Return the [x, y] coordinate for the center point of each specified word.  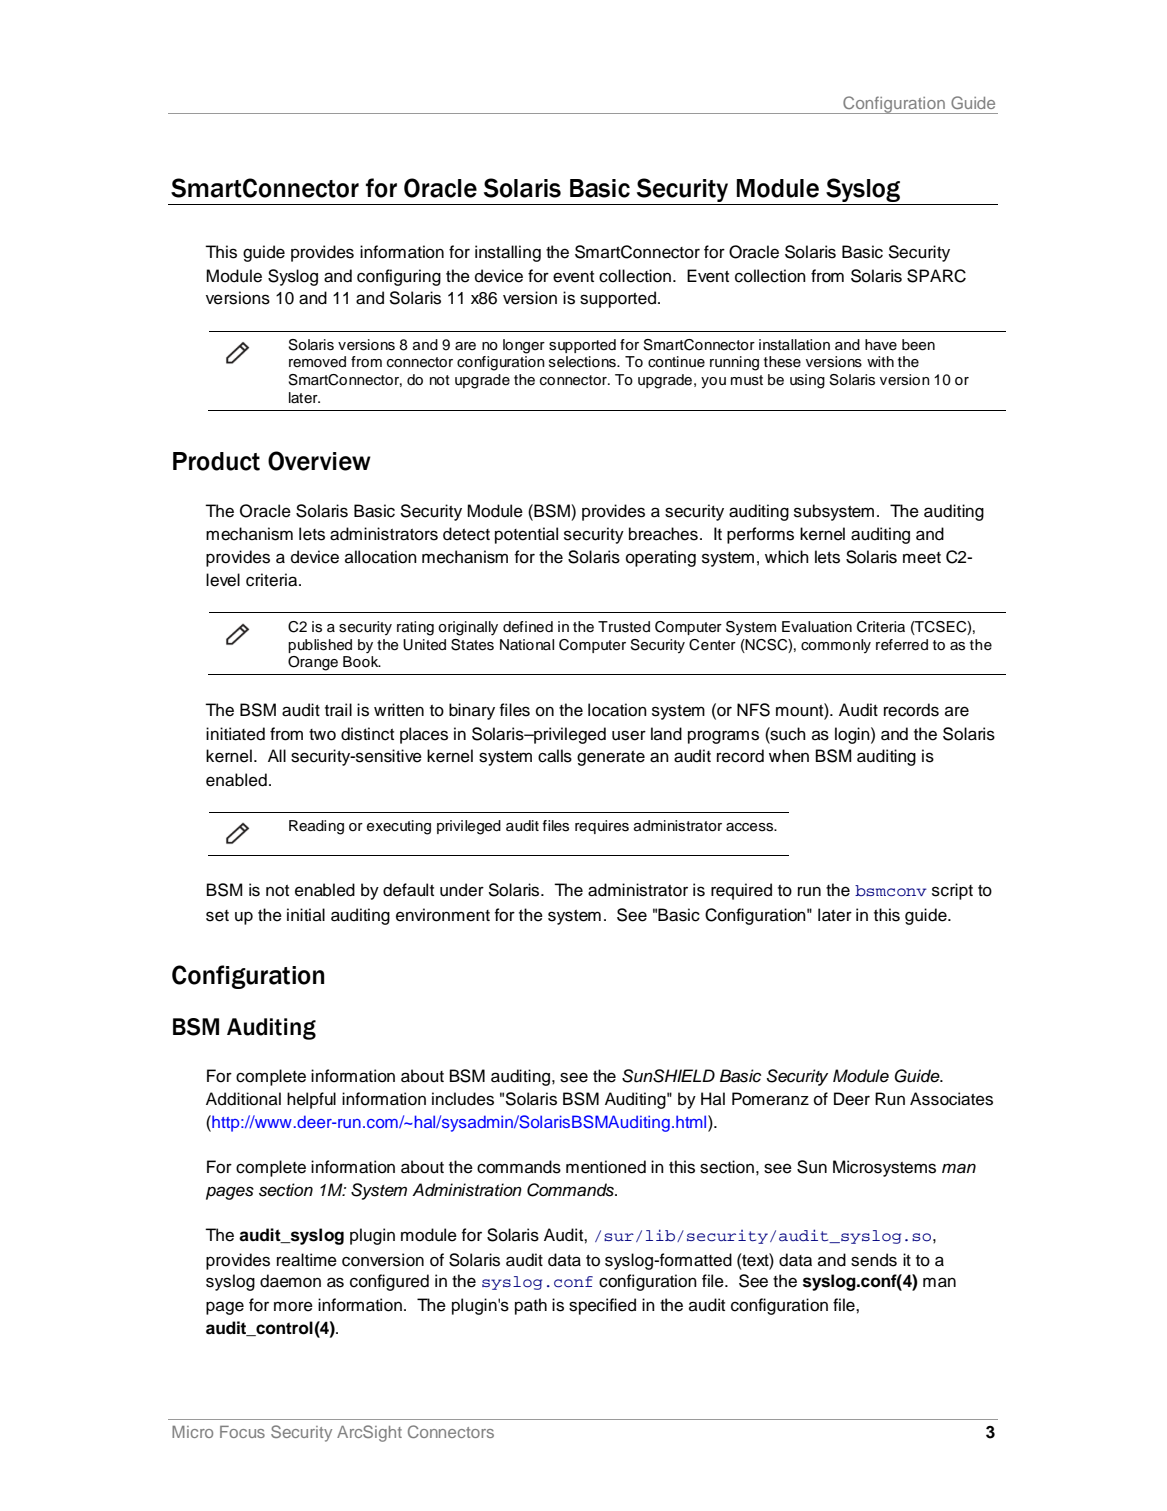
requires [602, 827]
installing [508, 253]
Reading [316, 827]
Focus [242, 1432]
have [881, 344]
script [952, 891]
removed [317, 362]
